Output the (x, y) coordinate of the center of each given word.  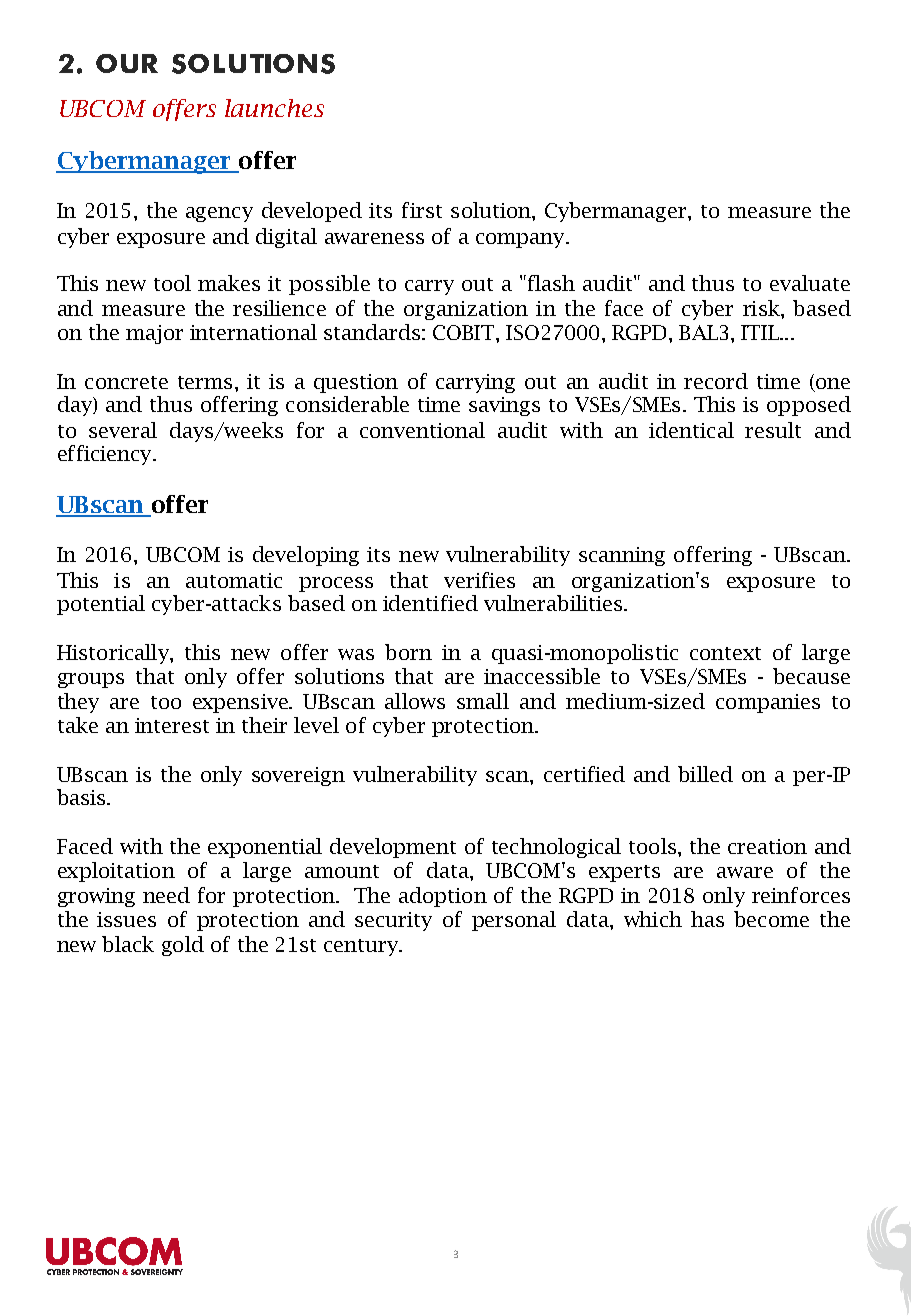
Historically (114, 654)
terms (205, 382)
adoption (443, 897)
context (725, 653)
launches (274, 108)
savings (504, 406)
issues (126, 919)
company (521, 240)
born (408, 652)
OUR (127, 63)
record (716, 381)
